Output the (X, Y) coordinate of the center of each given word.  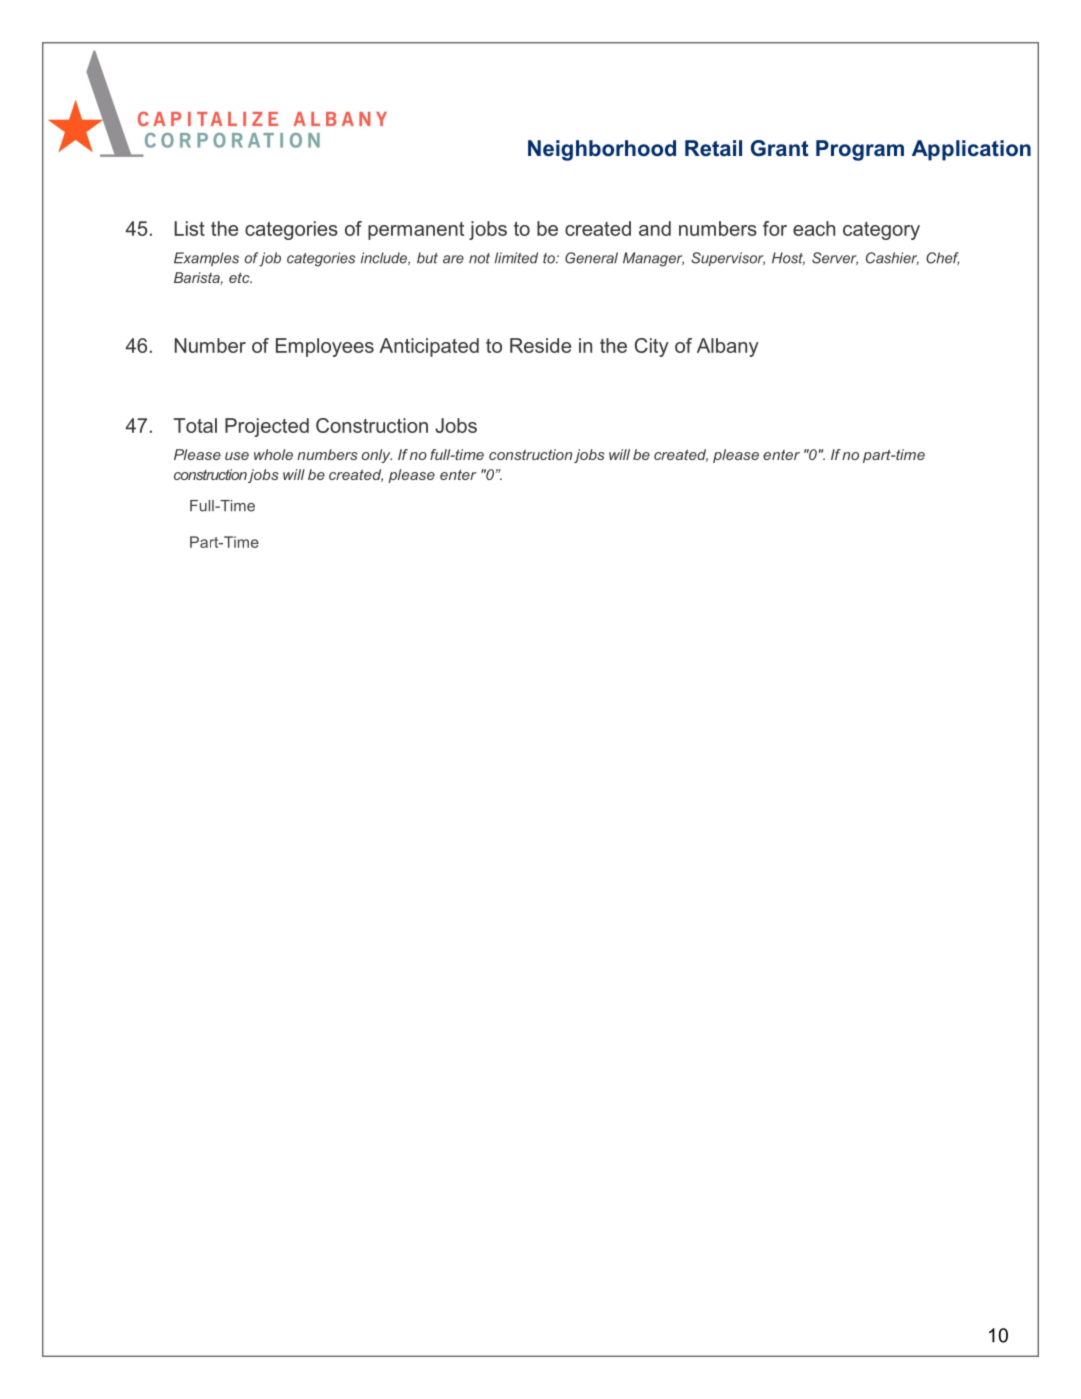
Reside (540, 345)
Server (835, 258)
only (377, 456)
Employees (325, 347)
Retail (713, 148)
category (881, 231)
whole (273, 454)
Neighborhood (602, 150)
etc (240, 278)
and (655, 228)
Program (860, 150)
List (189, 228)
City (652, 347)
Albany (728, 347)
